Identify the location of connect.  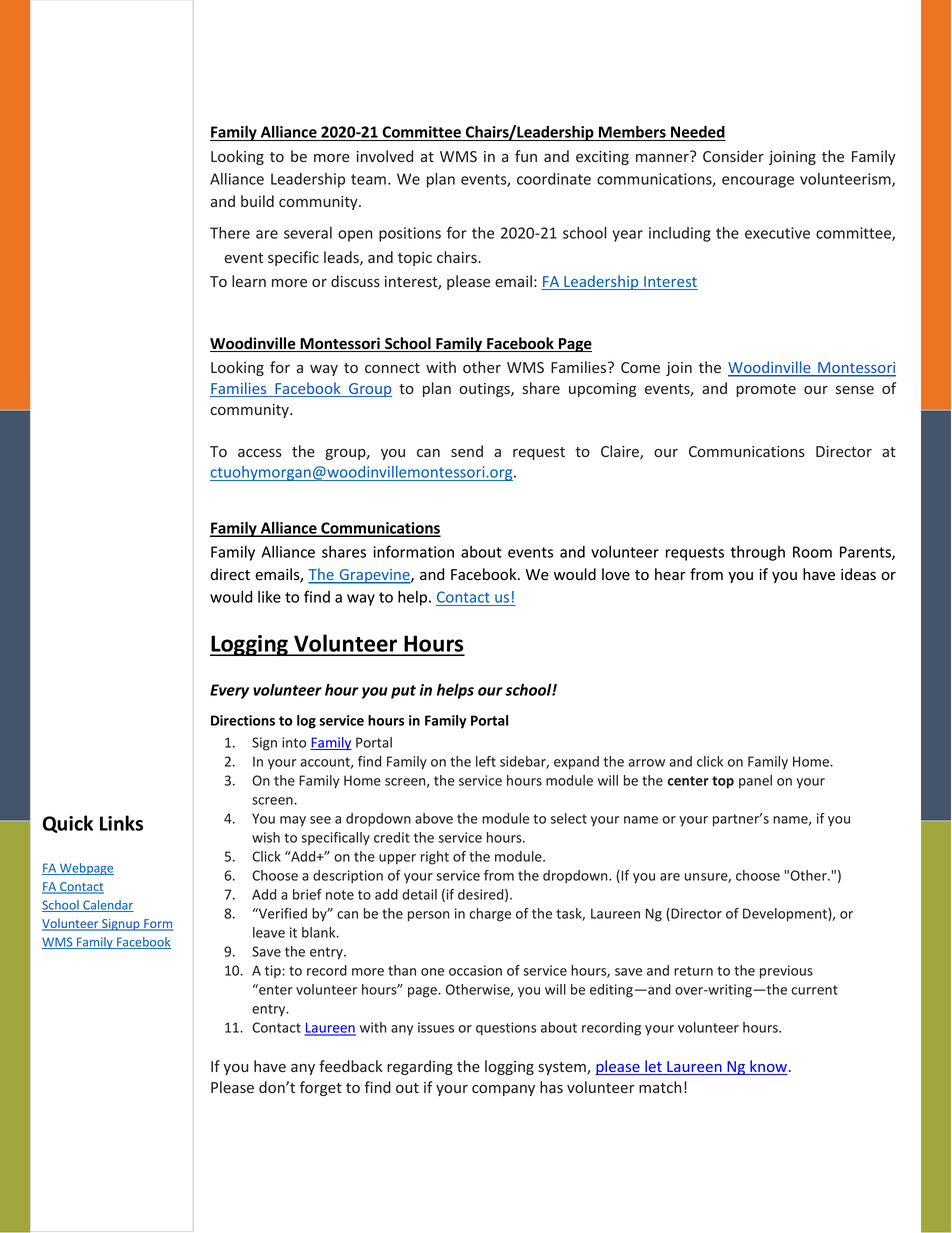
(392, 368).
